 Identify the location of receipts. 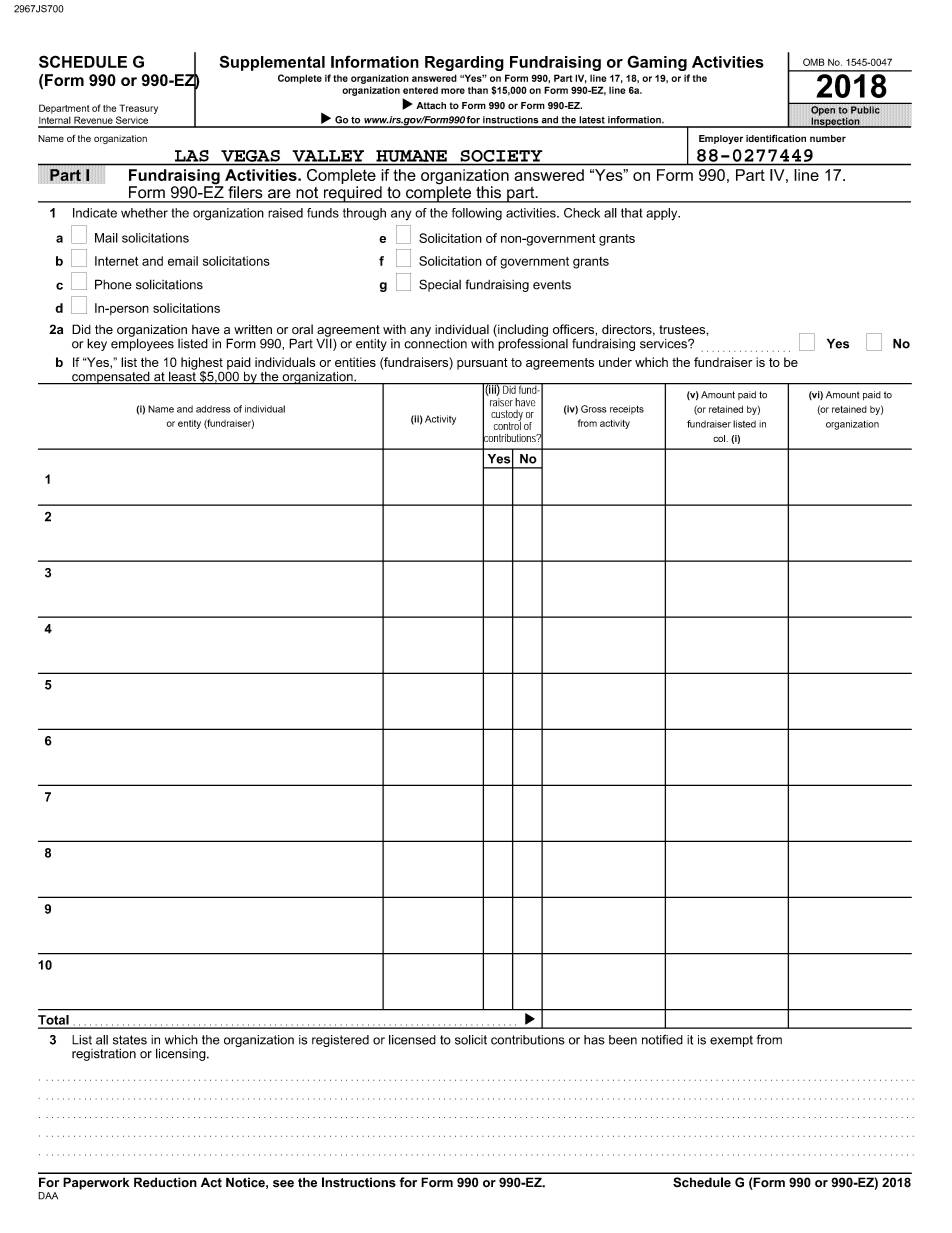
(627, 410).
